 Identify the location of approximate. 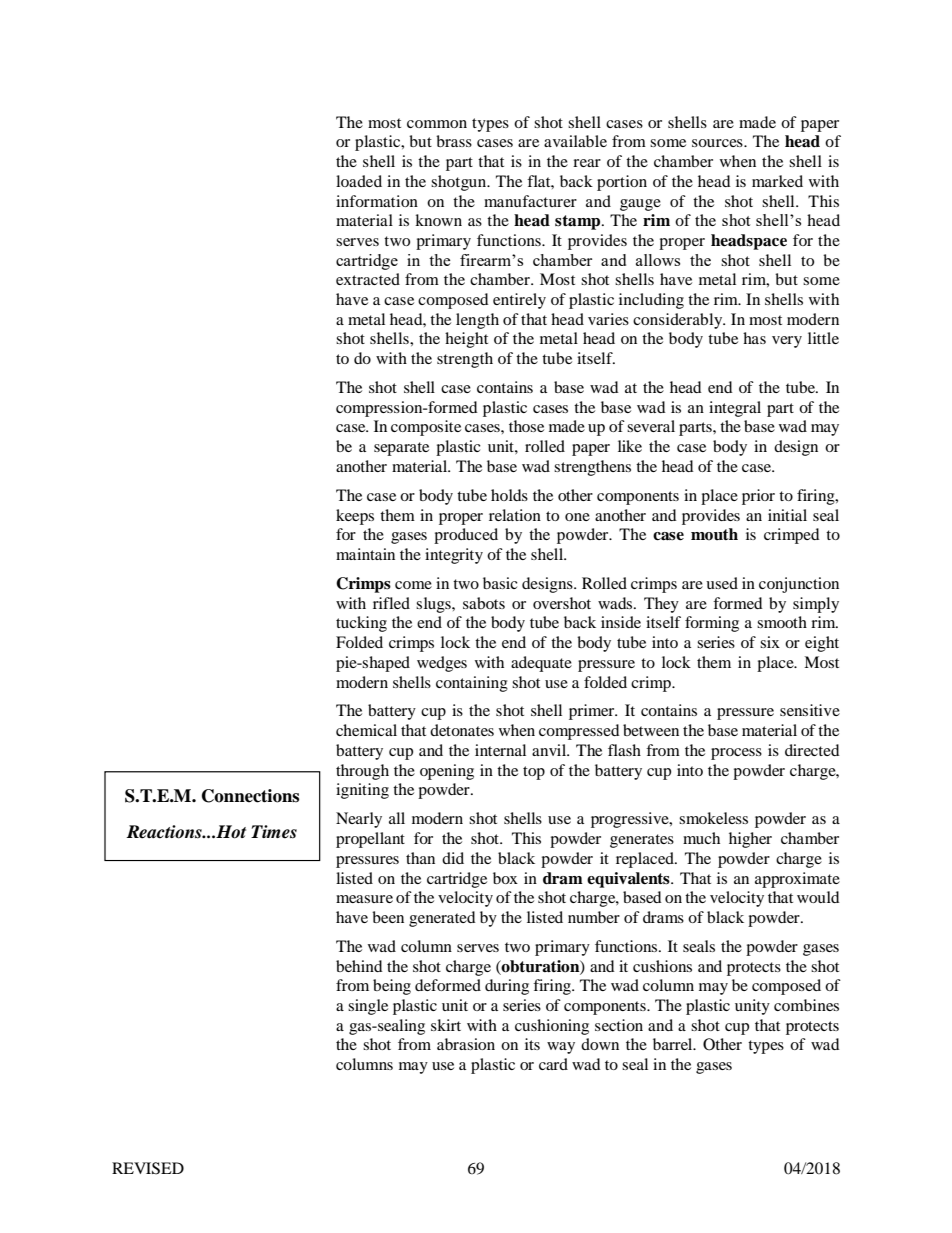
(797, 880).
